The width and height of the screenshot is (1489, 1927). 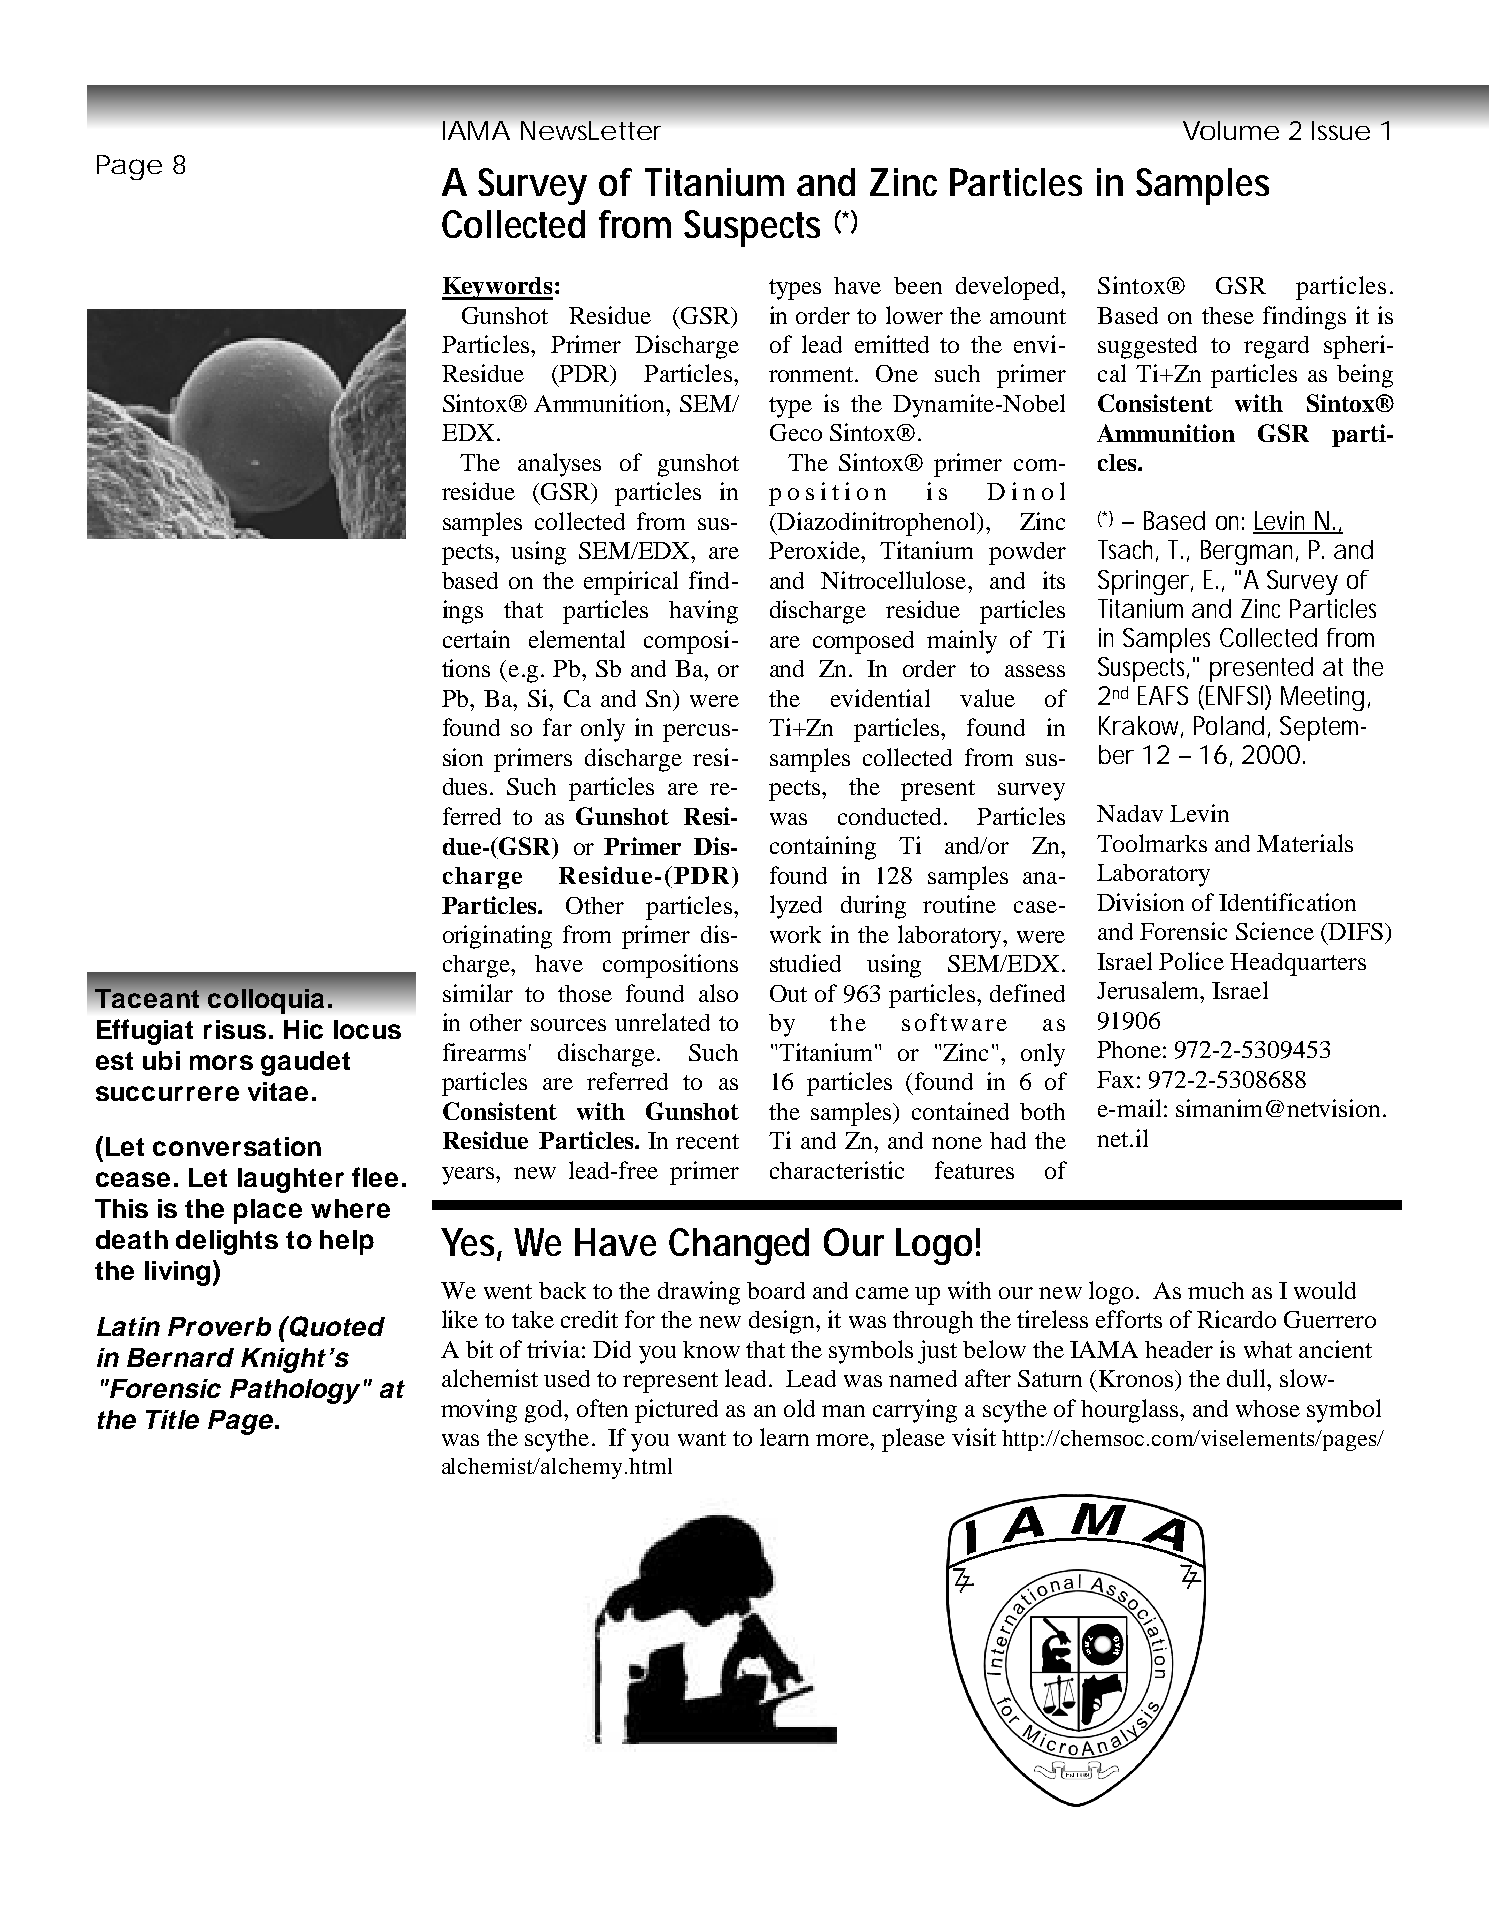 I want to click on Hic, so click(x=303, y=1029).
